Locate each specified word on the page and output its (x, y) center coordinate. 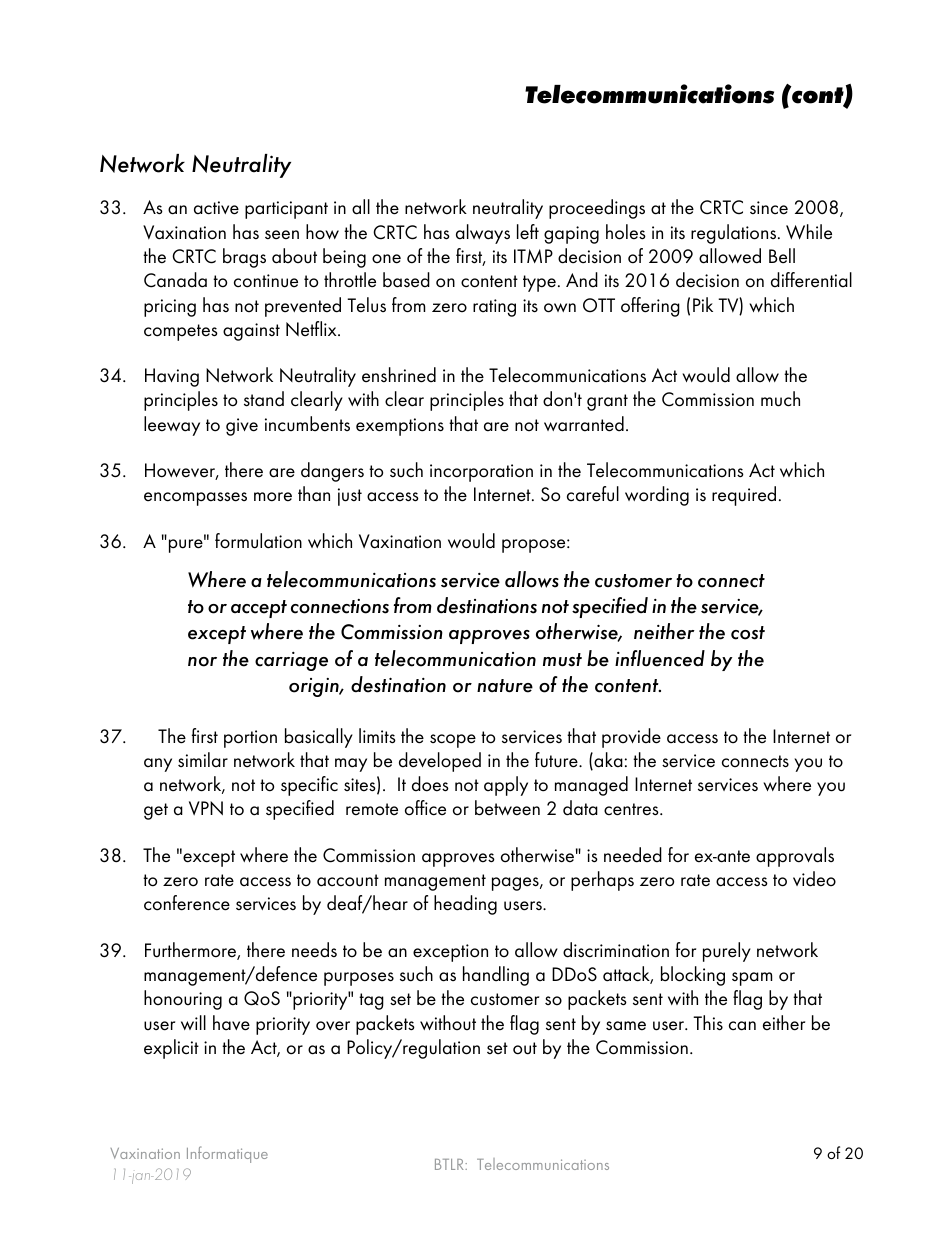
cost (748, 633)
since (769, 208)
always (483, 234)
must (562, 660)
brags (244, 258)
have (231, 1023)
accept (259, 609)
